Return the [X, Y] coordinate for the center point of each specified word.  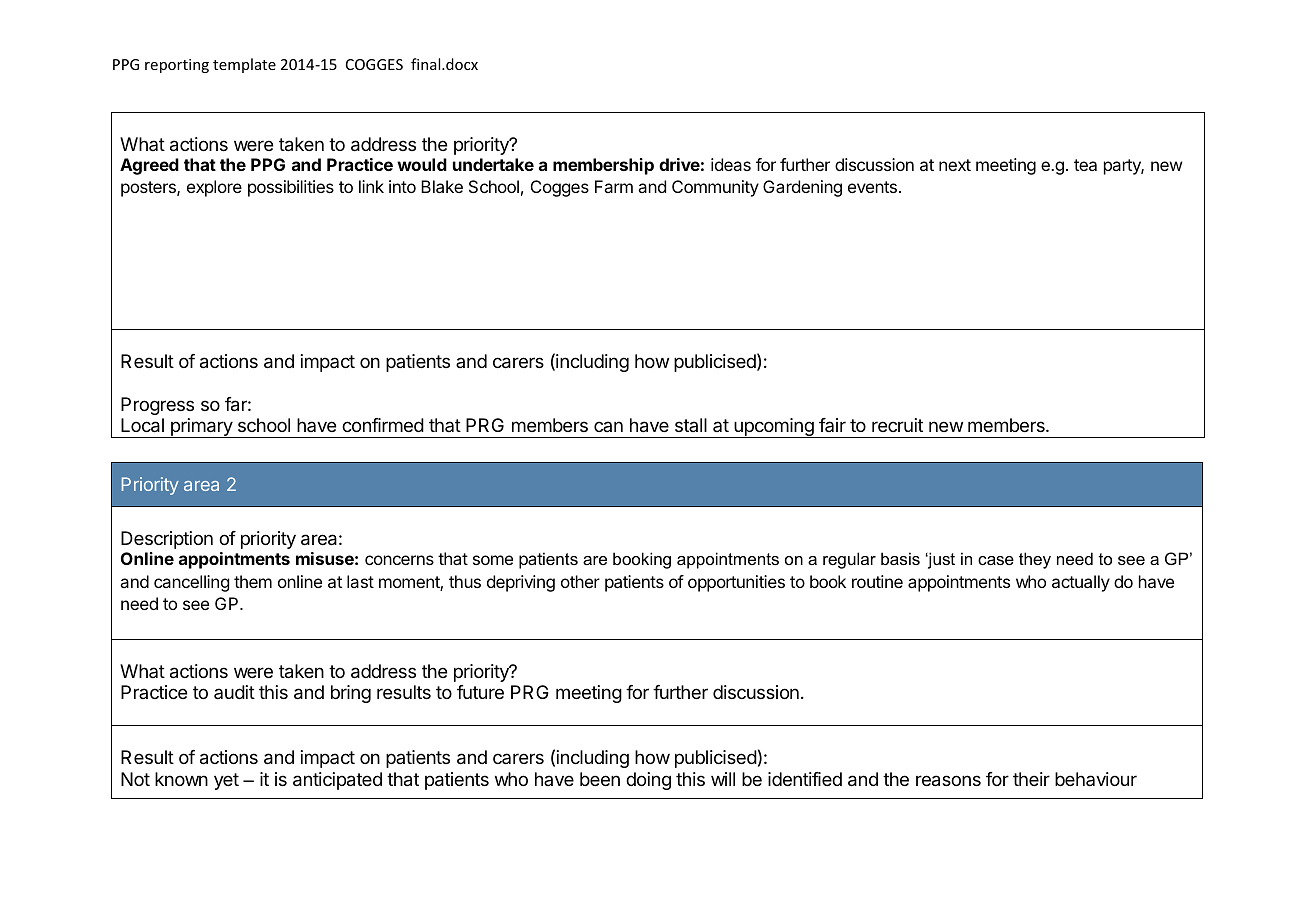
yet [226, 781]
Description [167, 540]
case [996, 560]
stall [691, 425]
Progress [157, 406]
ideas [731, 164]
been [600, 779]
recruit [897, 425]
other [580, 581]
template [244, 65]
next [955, 165]
